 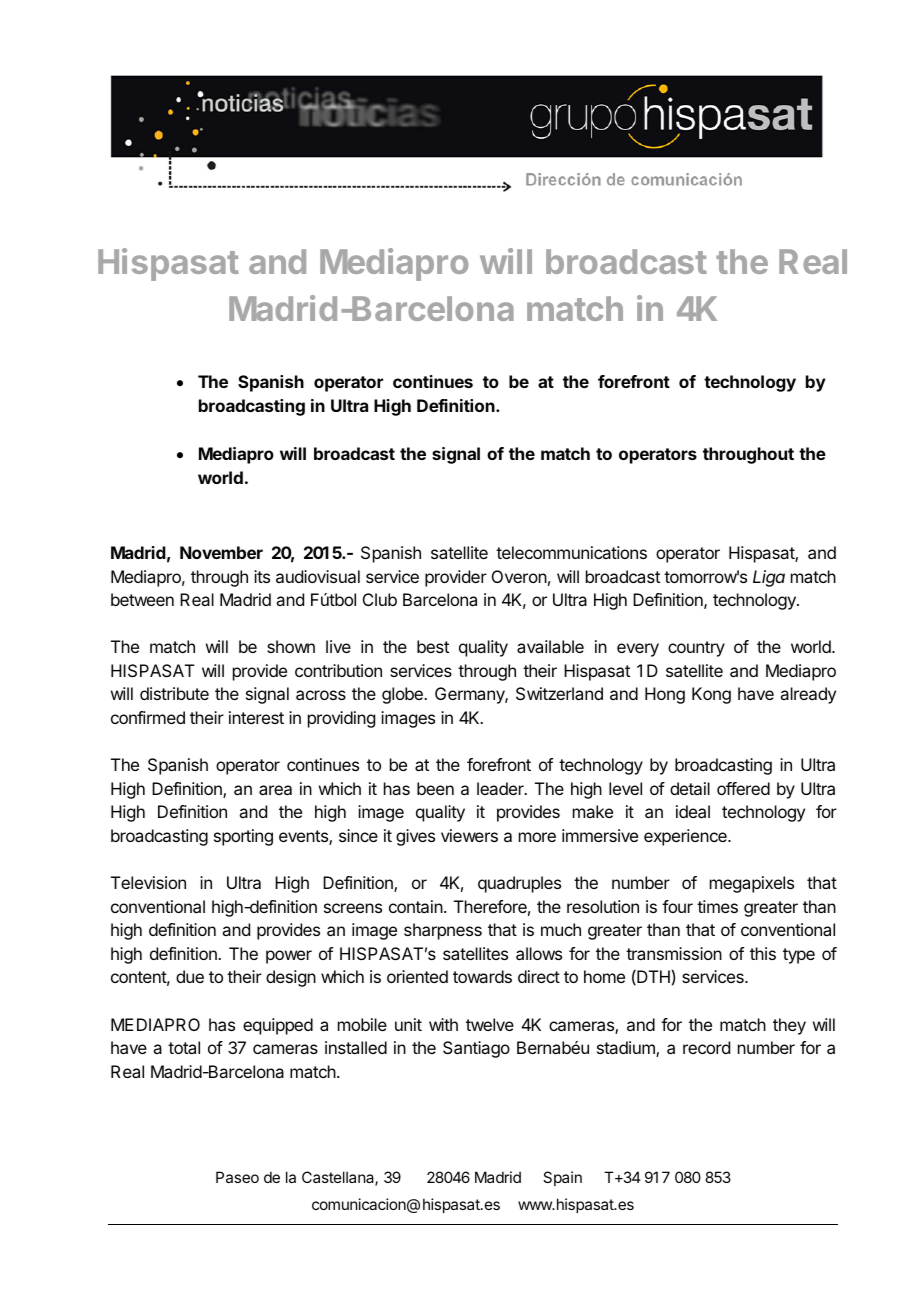 I want to click on Liga, so click(x=769, y=578).
